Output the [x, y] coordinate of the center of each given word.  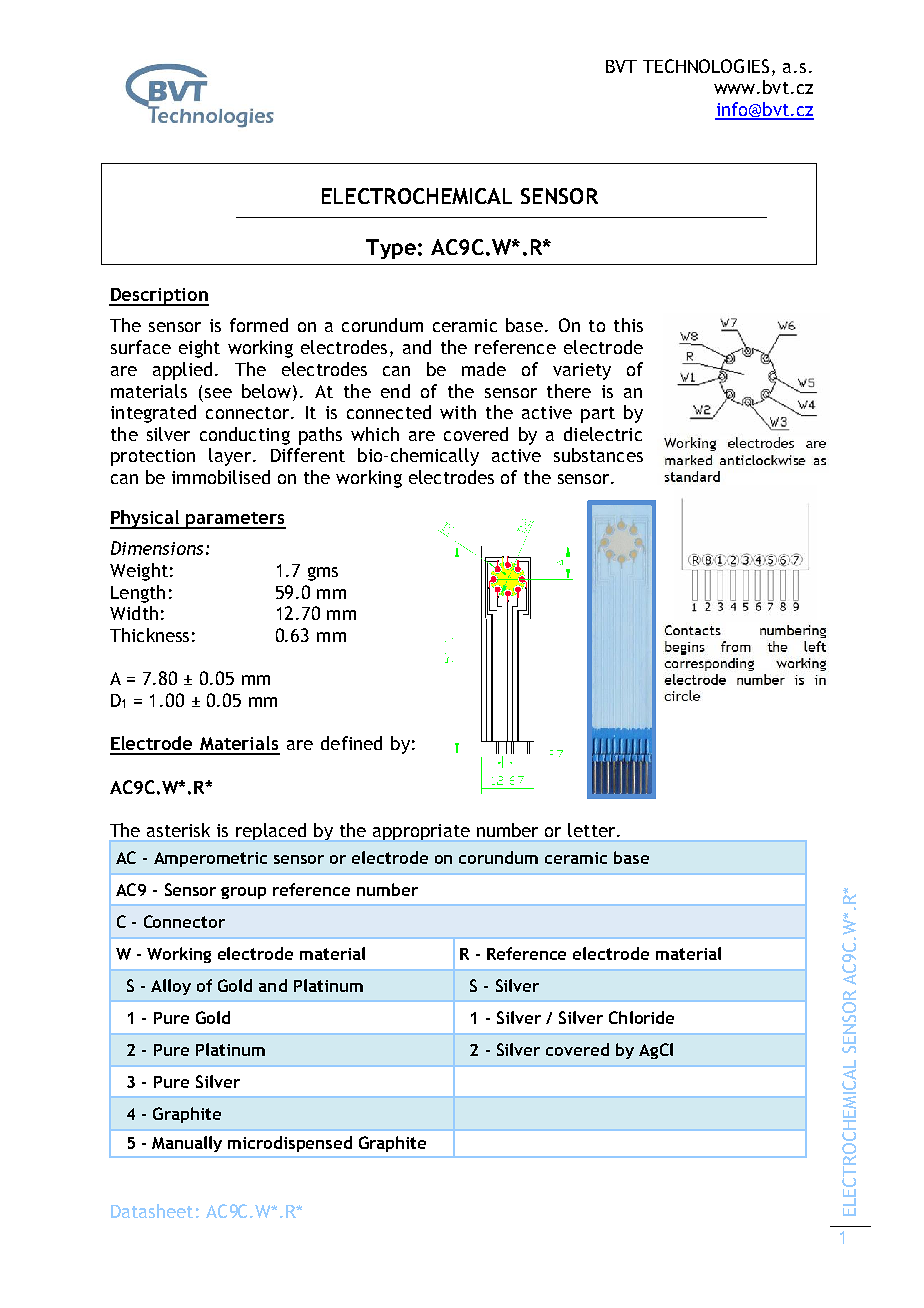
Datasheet [152, 1211]
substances [598, 455]
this [628, 325]
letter [593, 830]
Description [159, 297]
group [243, 893]
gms [323, 574]
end [395, 391]
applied [182, 371]
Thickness [149, 635]
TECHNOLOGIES [706, 66]
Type [391, 249]
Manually [187, 1144]
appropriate [421, 832]
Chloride [641, 1017]
